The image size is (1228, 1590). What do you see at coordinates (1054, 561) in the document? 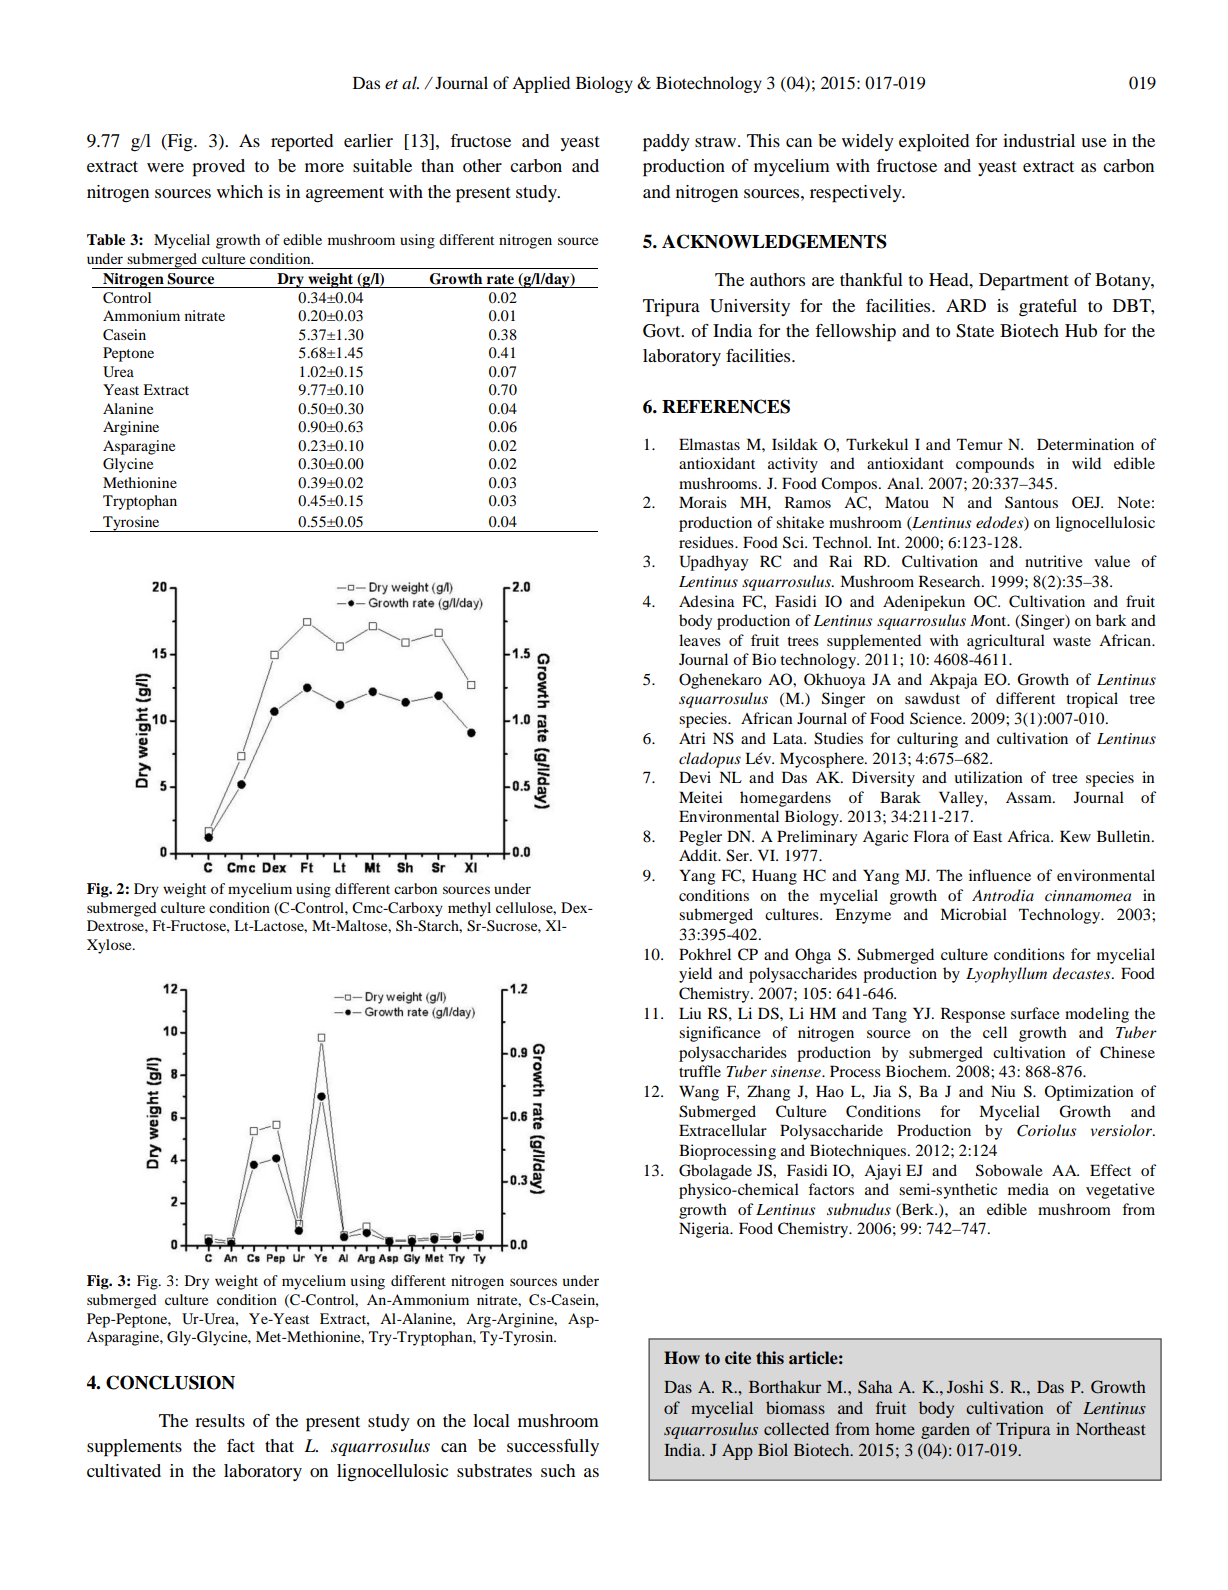
I see `nutritive` at bounding box center [1054, 561].
